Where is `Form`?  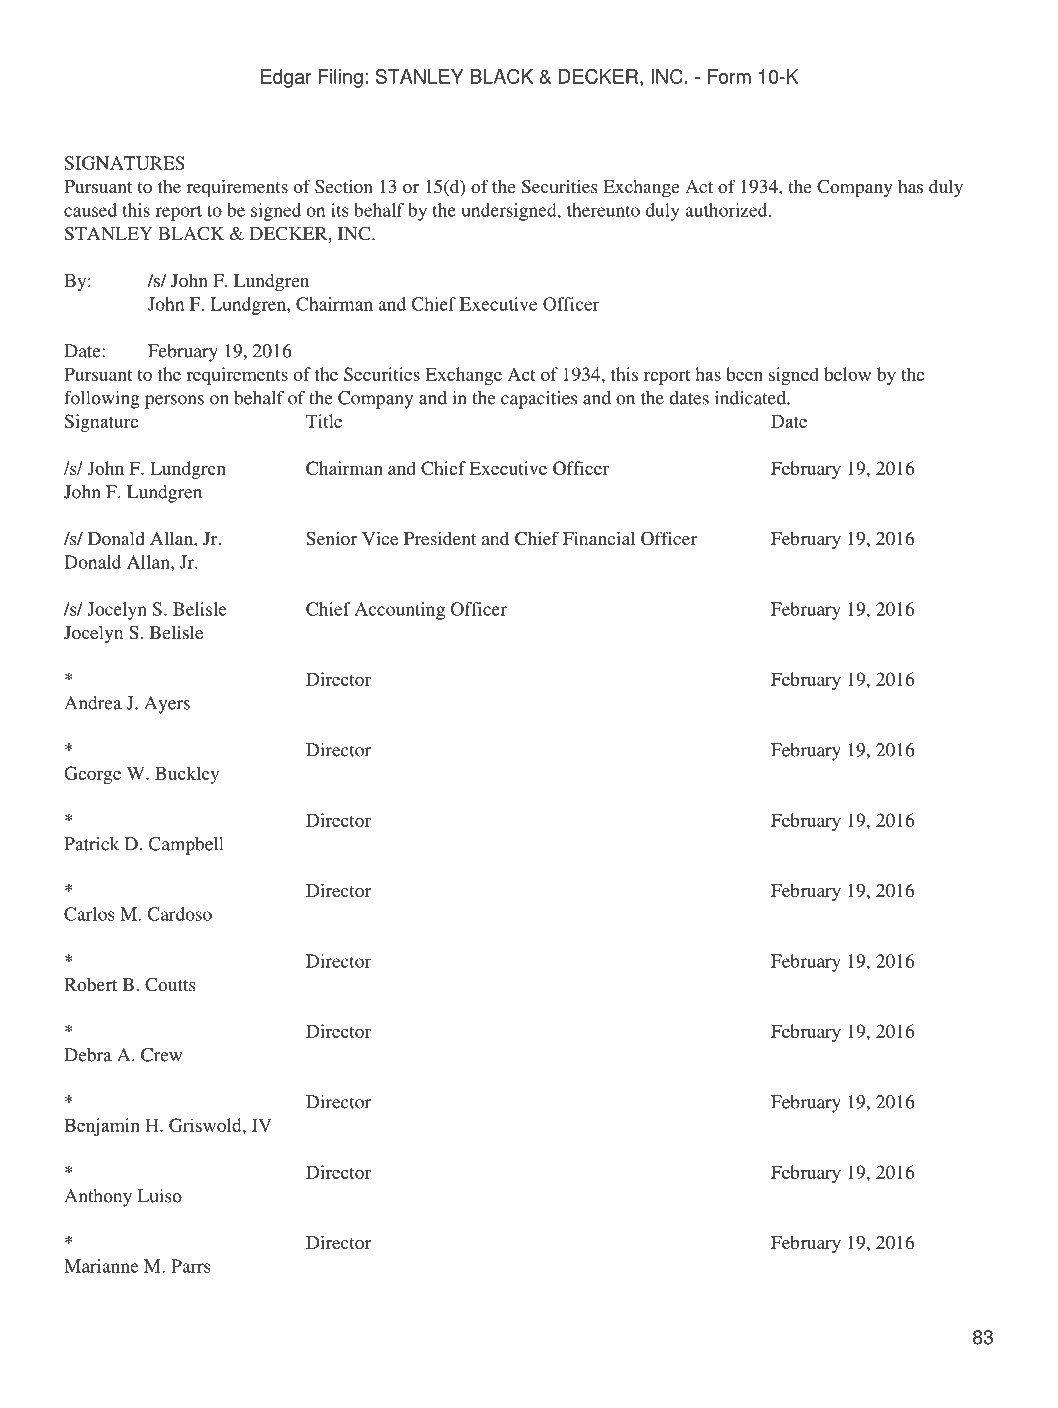
Form is located at coordinates (729, 76).
